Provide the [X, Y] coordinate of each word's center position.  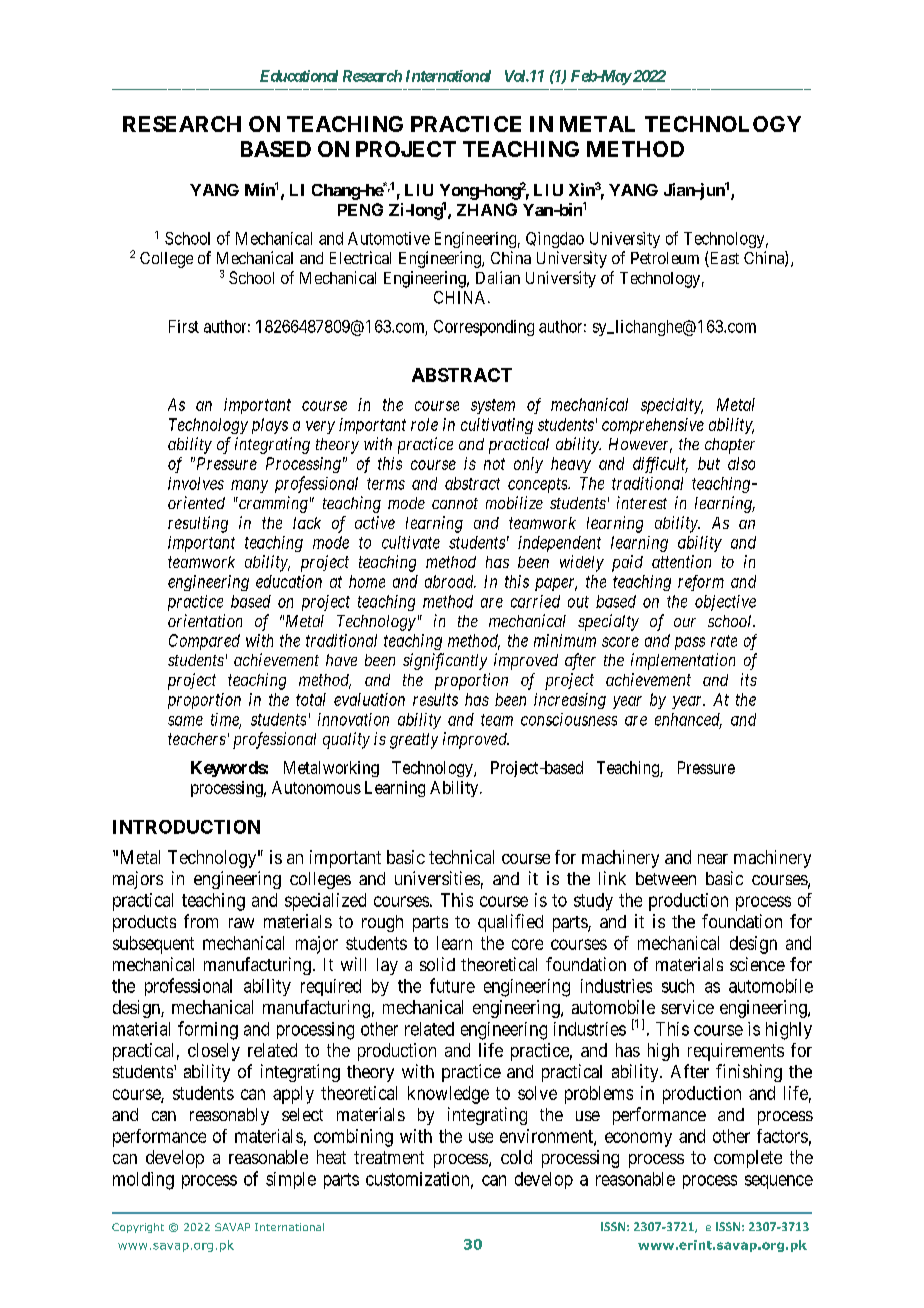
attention [681, 561]
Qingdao [555, 240]
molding [143, 1181]
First [184, 326]
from [201, 921]
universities [437, 878]
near [713, 859]
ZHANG [487, 209]
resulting [198, 524]
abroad [450, 581]
